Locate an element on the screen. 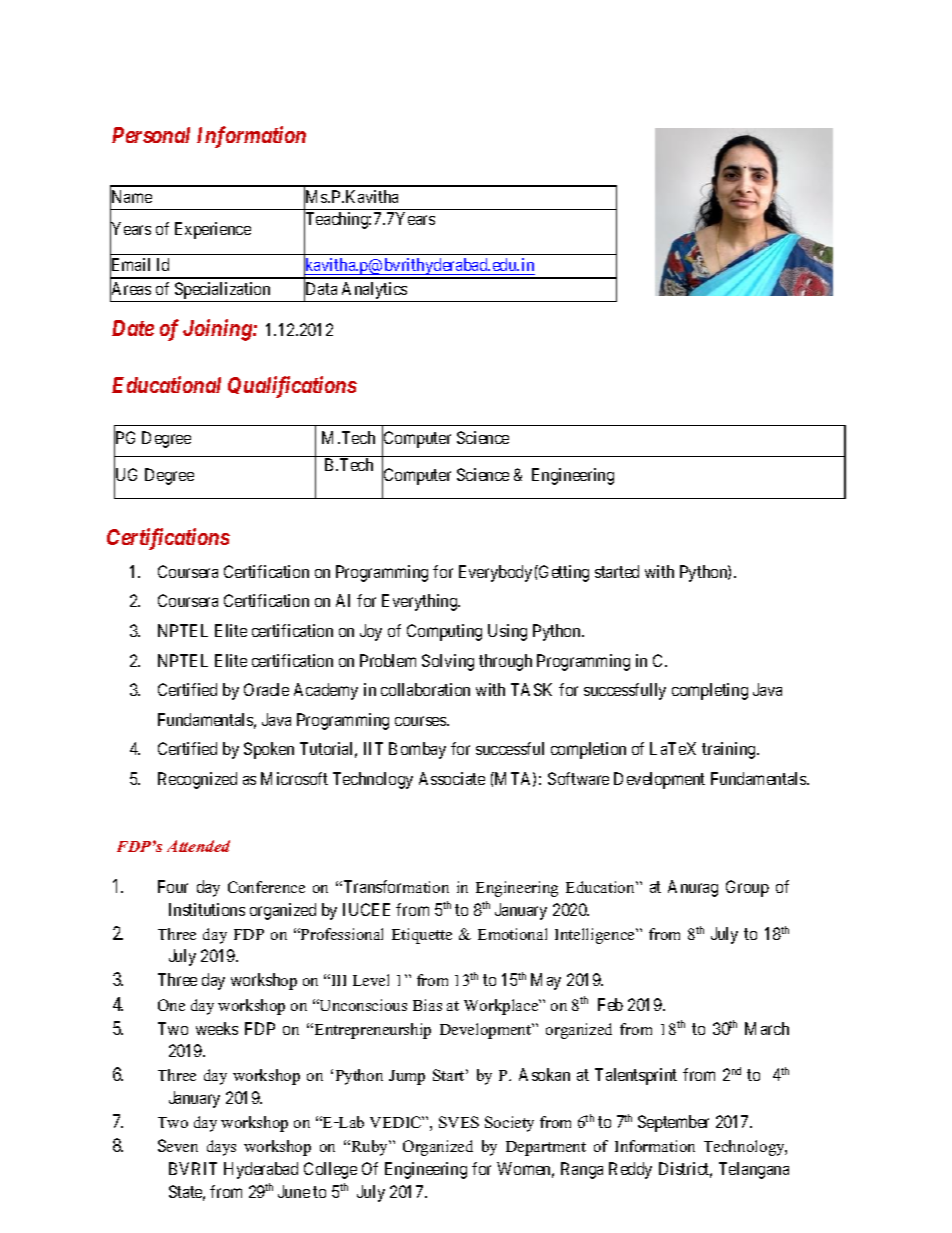 The height and width of the screenshot is (1233, 952). Personal is located at coordinates (151, 135).
